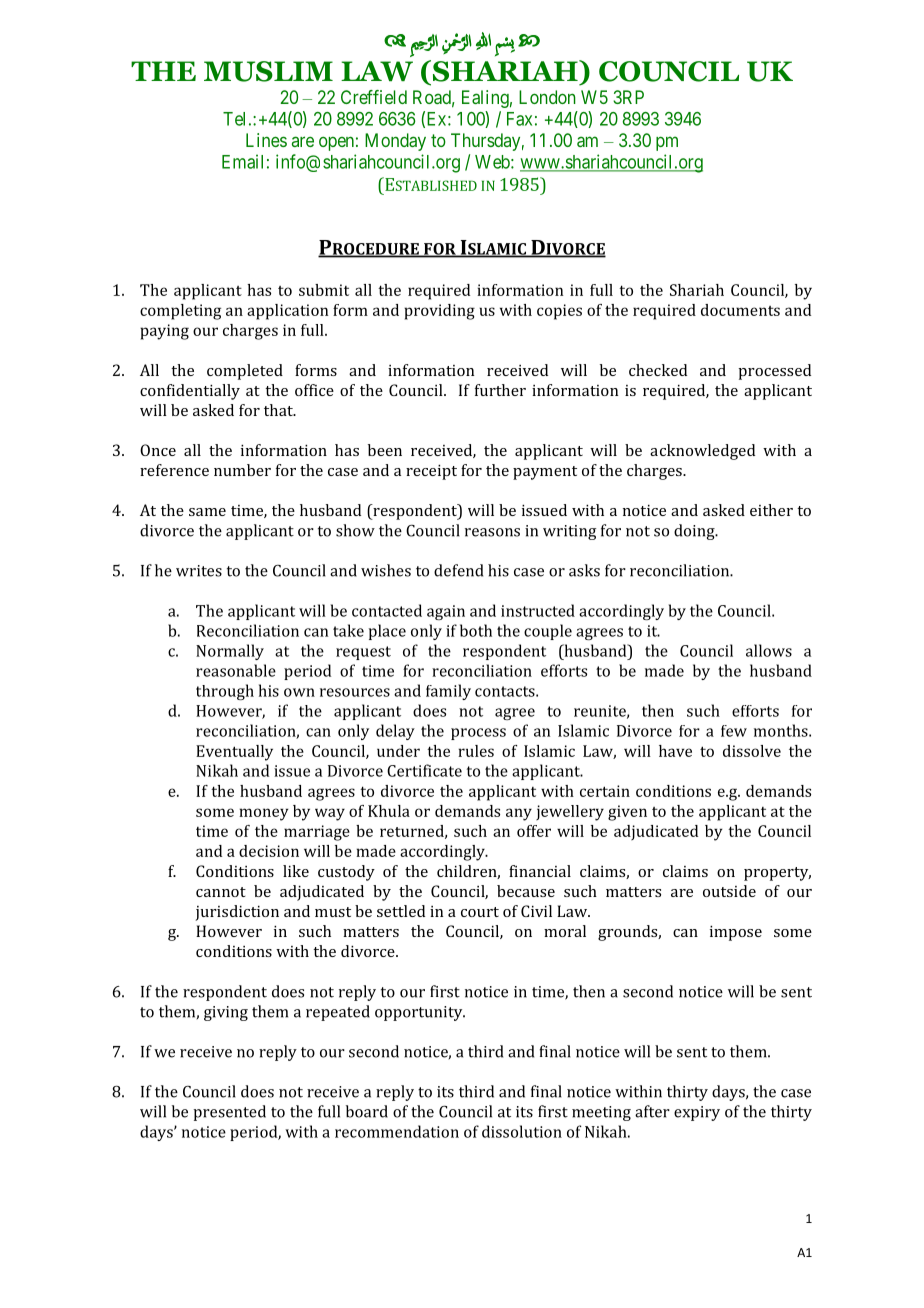 The height and width of the screenshot is (1308, 924). Describe the element at coordinates (268, 71) in the screenshot. I see `MUSLIM` at that location.
